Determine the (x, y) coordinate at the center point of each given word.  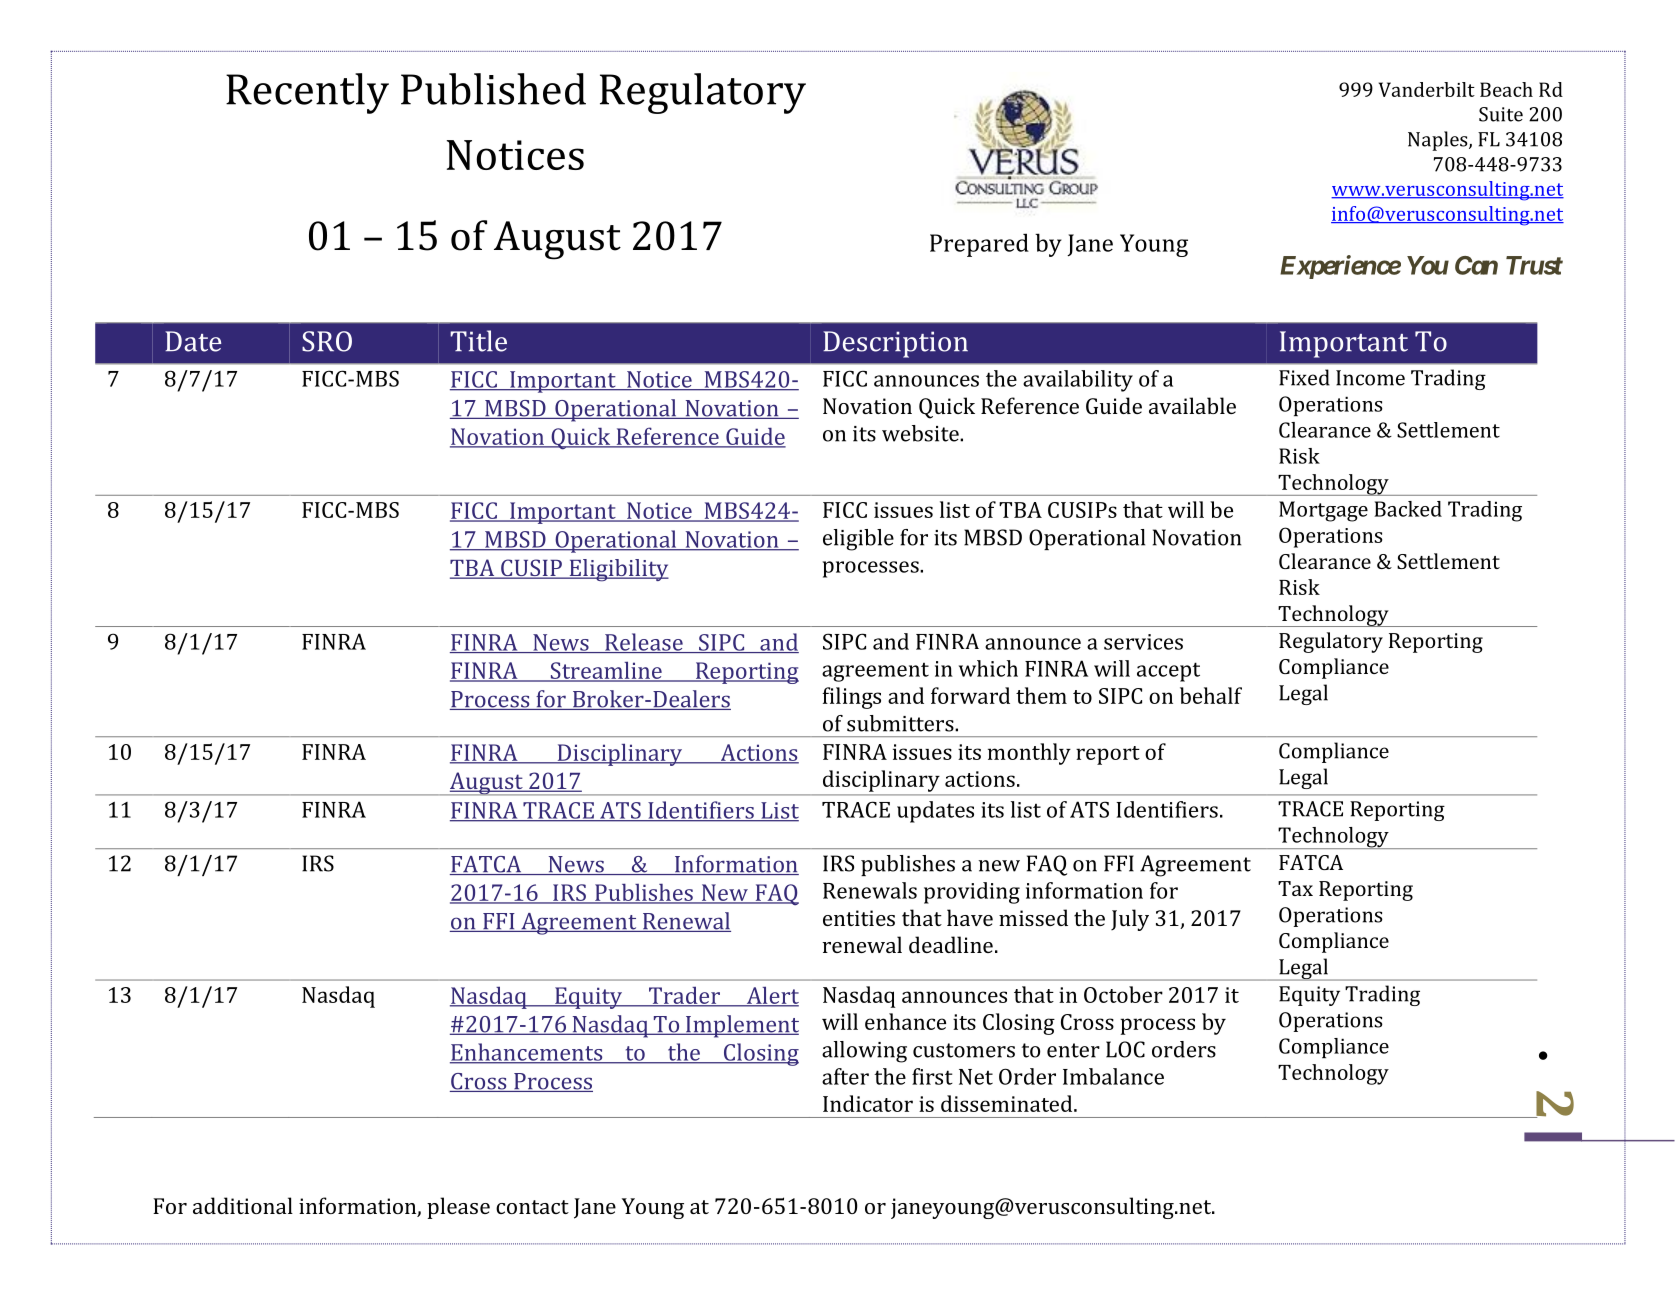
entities (859, 918)
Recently (307, 93)
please (458, 1208)
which (988, 668)
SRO (327, 341)
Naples (1439, 141)
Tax (1295, 888)
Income (1370, 378)
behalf (1211, 695)
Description (895, 344)
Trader (684, 996)
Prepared (979, 245)
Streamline (606, 671)
